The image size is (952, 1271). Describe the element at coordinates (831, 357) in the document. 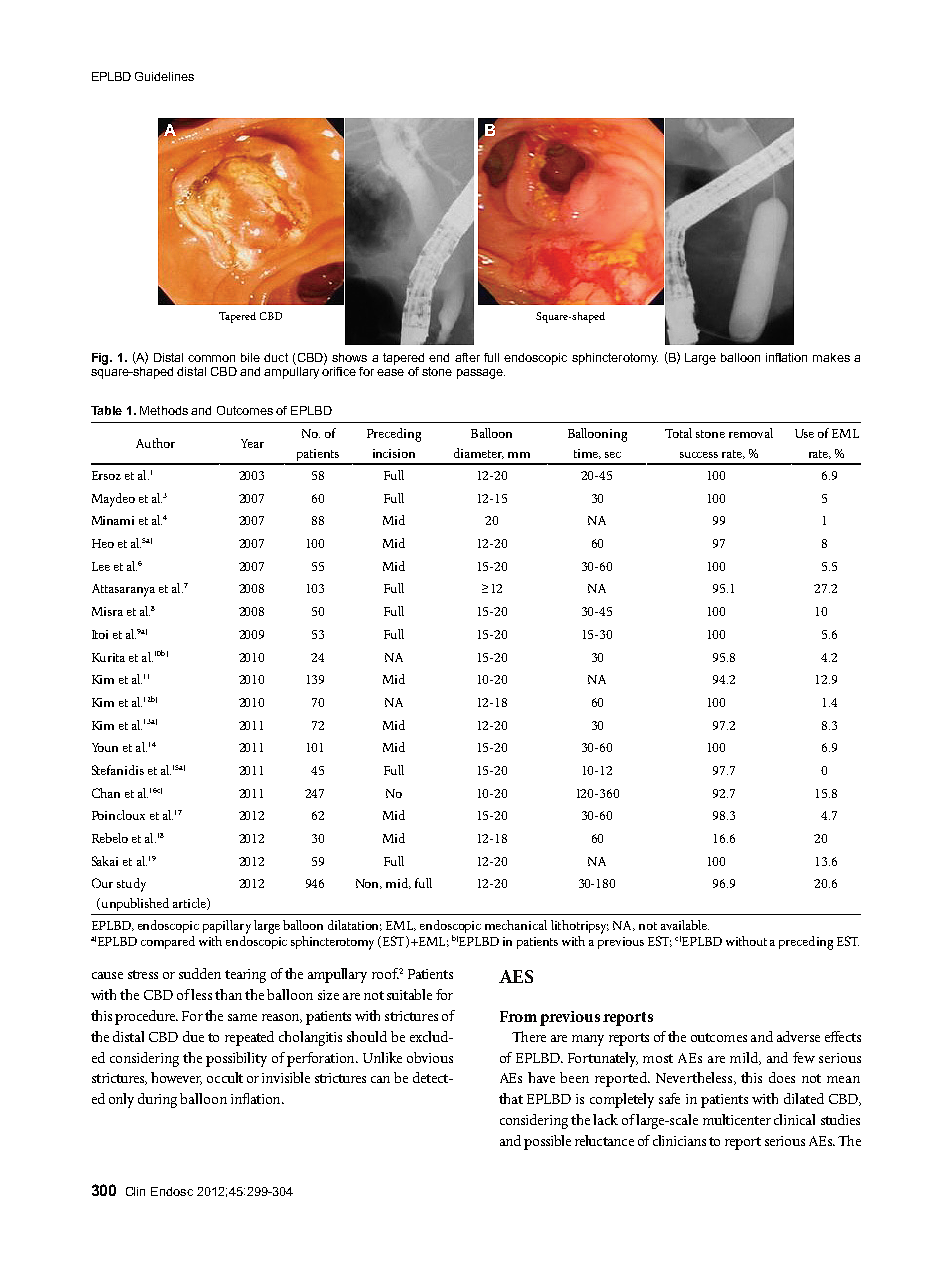

I see `makes` at that location.
